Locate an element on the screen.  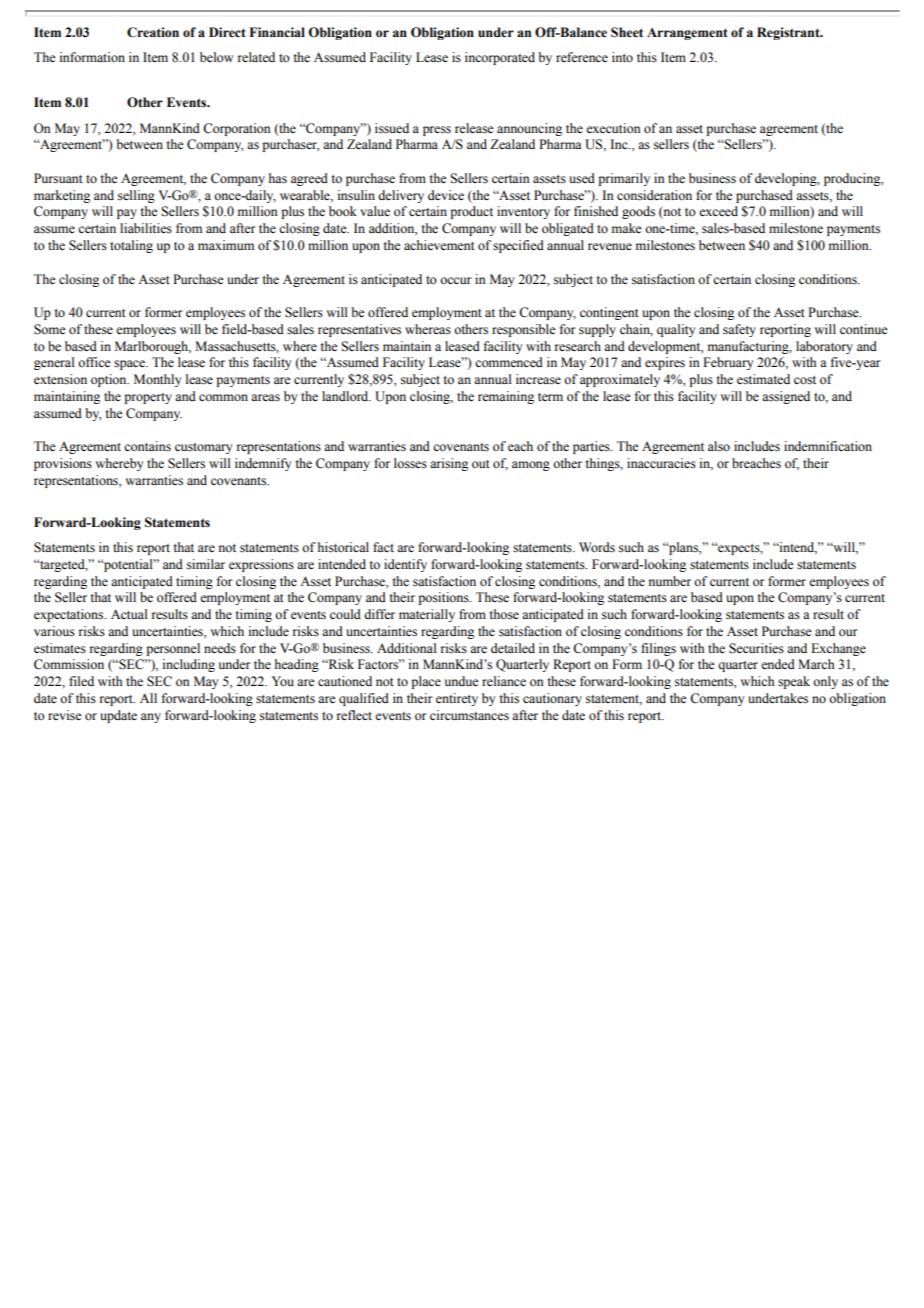
Registrant is located at coordinates (789, 33).
